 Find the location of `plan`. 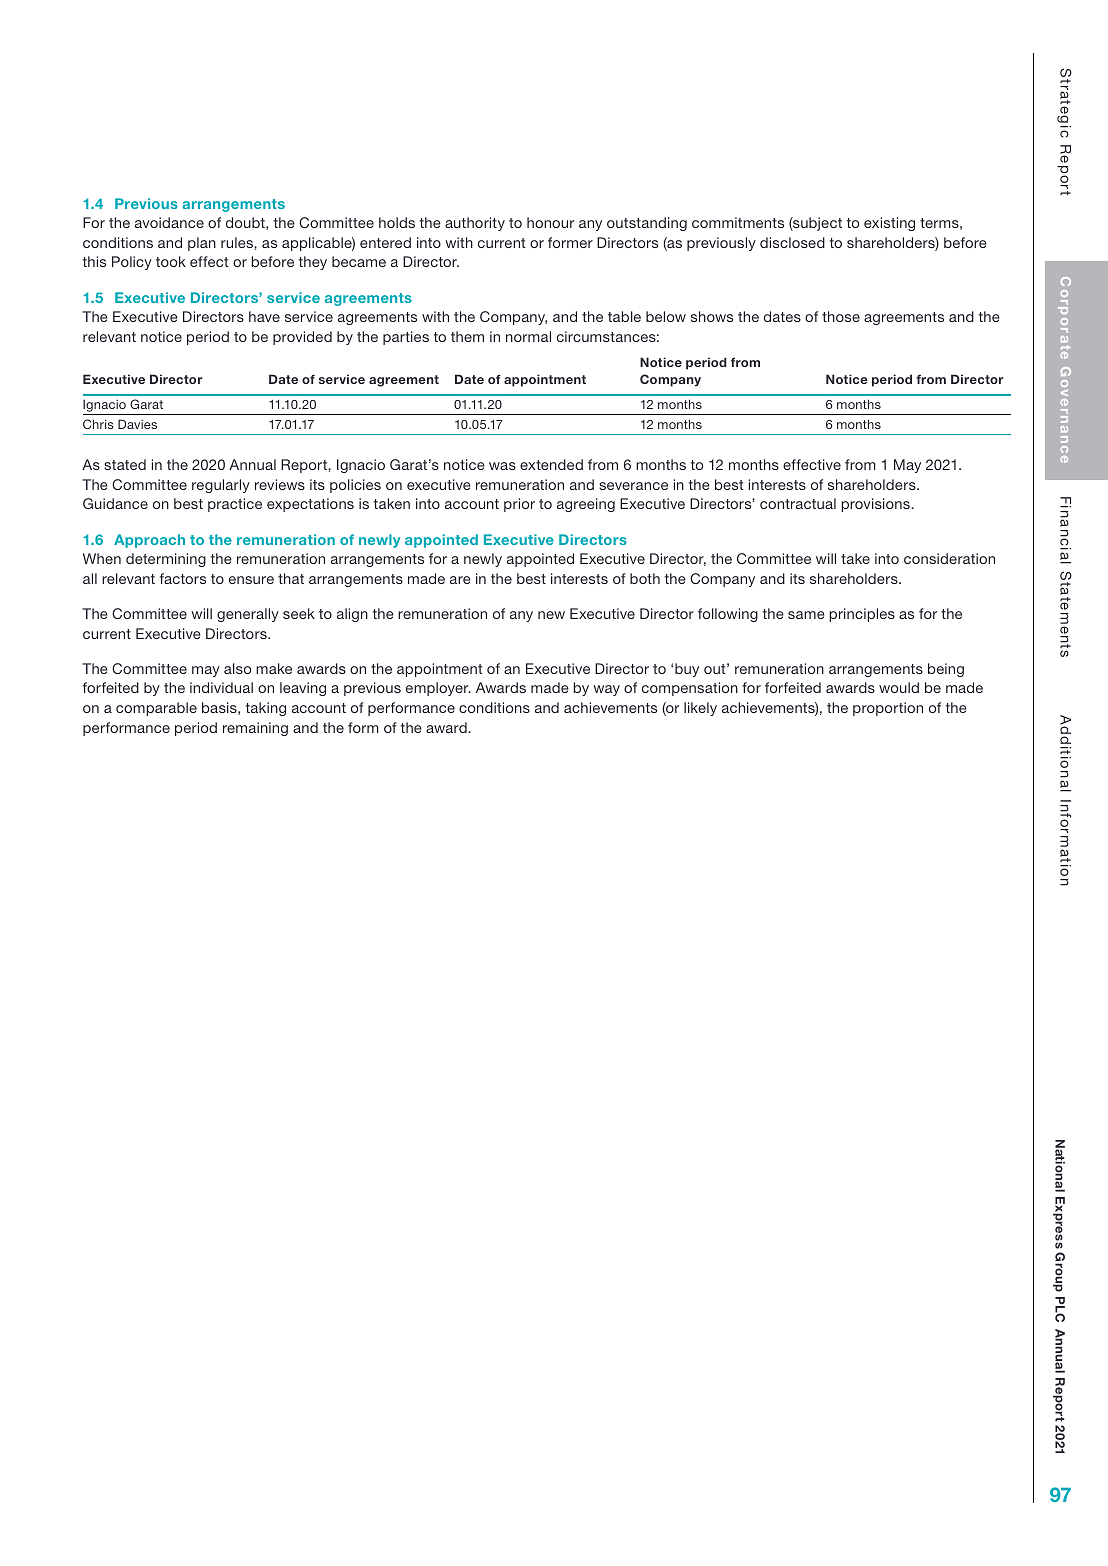

plan is located at coordinates (202, 244).
